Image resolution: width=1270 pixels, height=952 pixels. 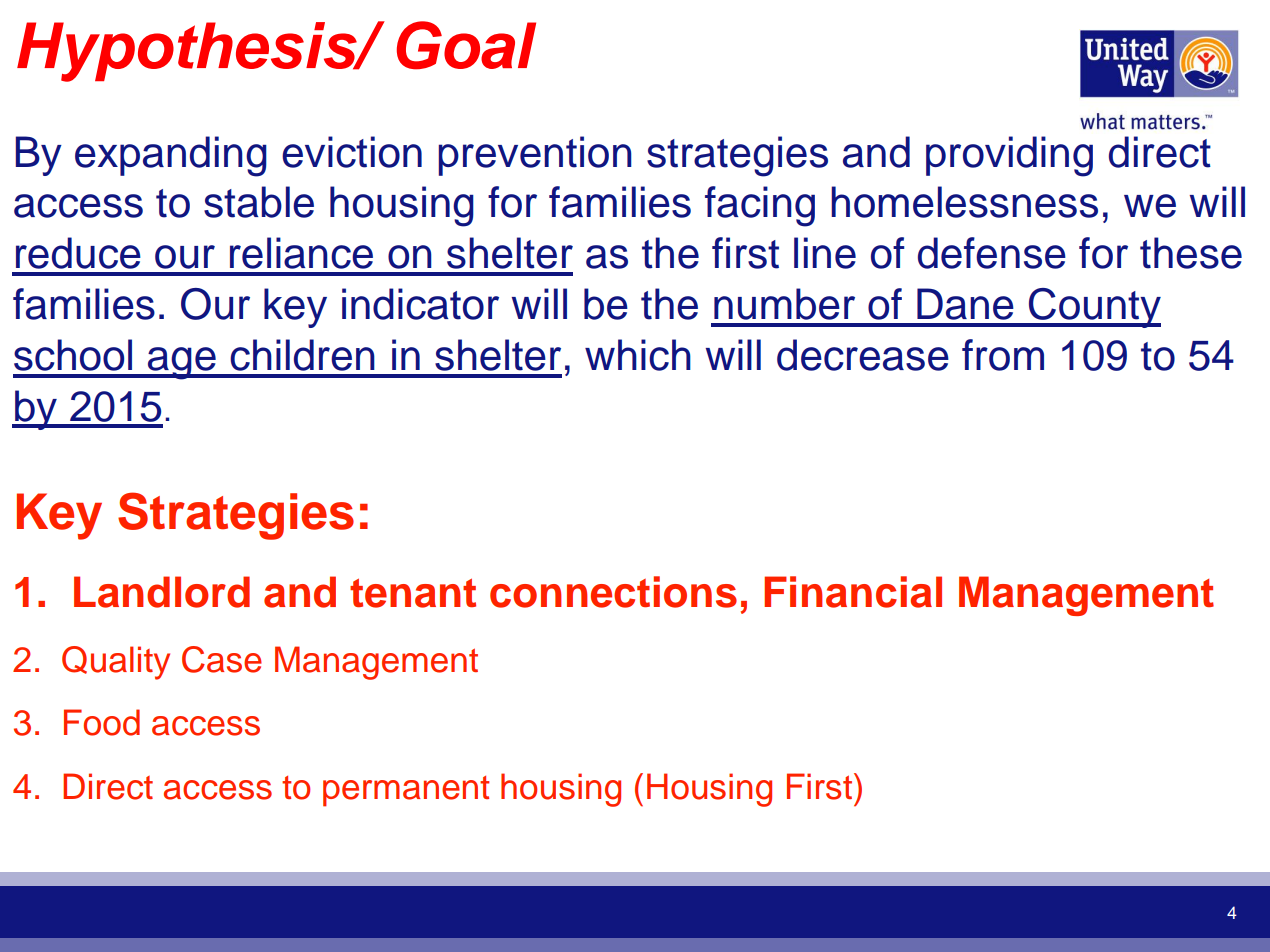 What do you see at coordinates (301, 253) in the screenshot?
I see `reliance` at bounding box center [301, 253].
